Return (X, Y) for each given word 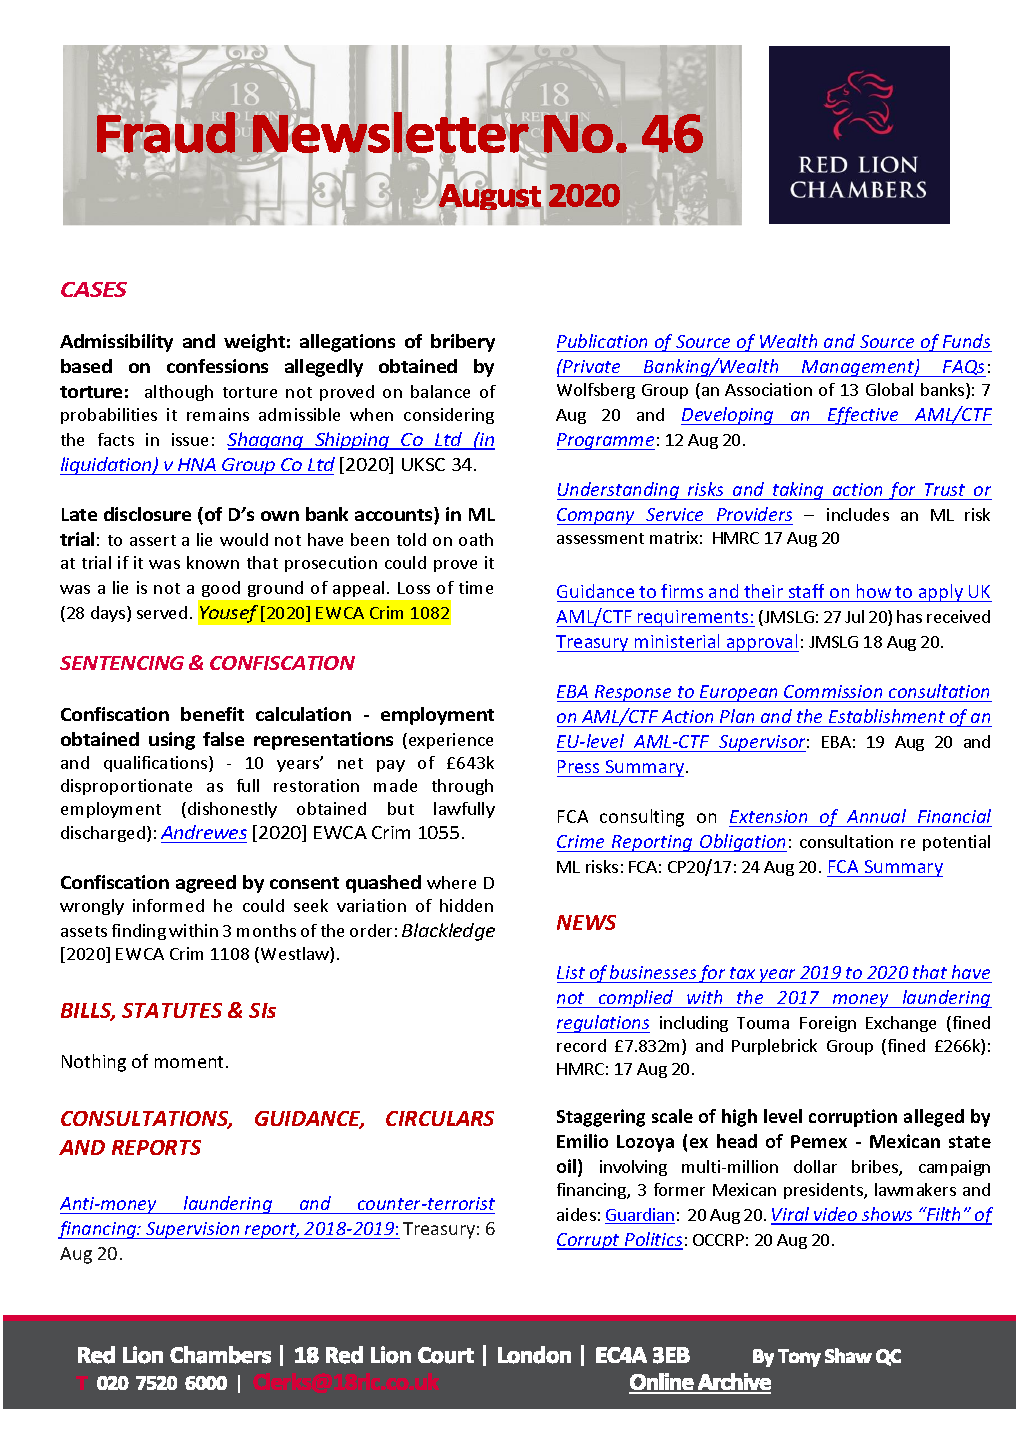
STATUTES (172, 1010)
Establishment (887, 716)
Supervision (193, 1230)
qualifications (157, 764)
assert (153, 540)
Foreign (828, 1024)
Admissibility (116, 343)
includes (858, 514)
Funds (966, 341)
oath (476, 539)
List (571, 972)
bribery (463, 343)
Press (578, 766)
